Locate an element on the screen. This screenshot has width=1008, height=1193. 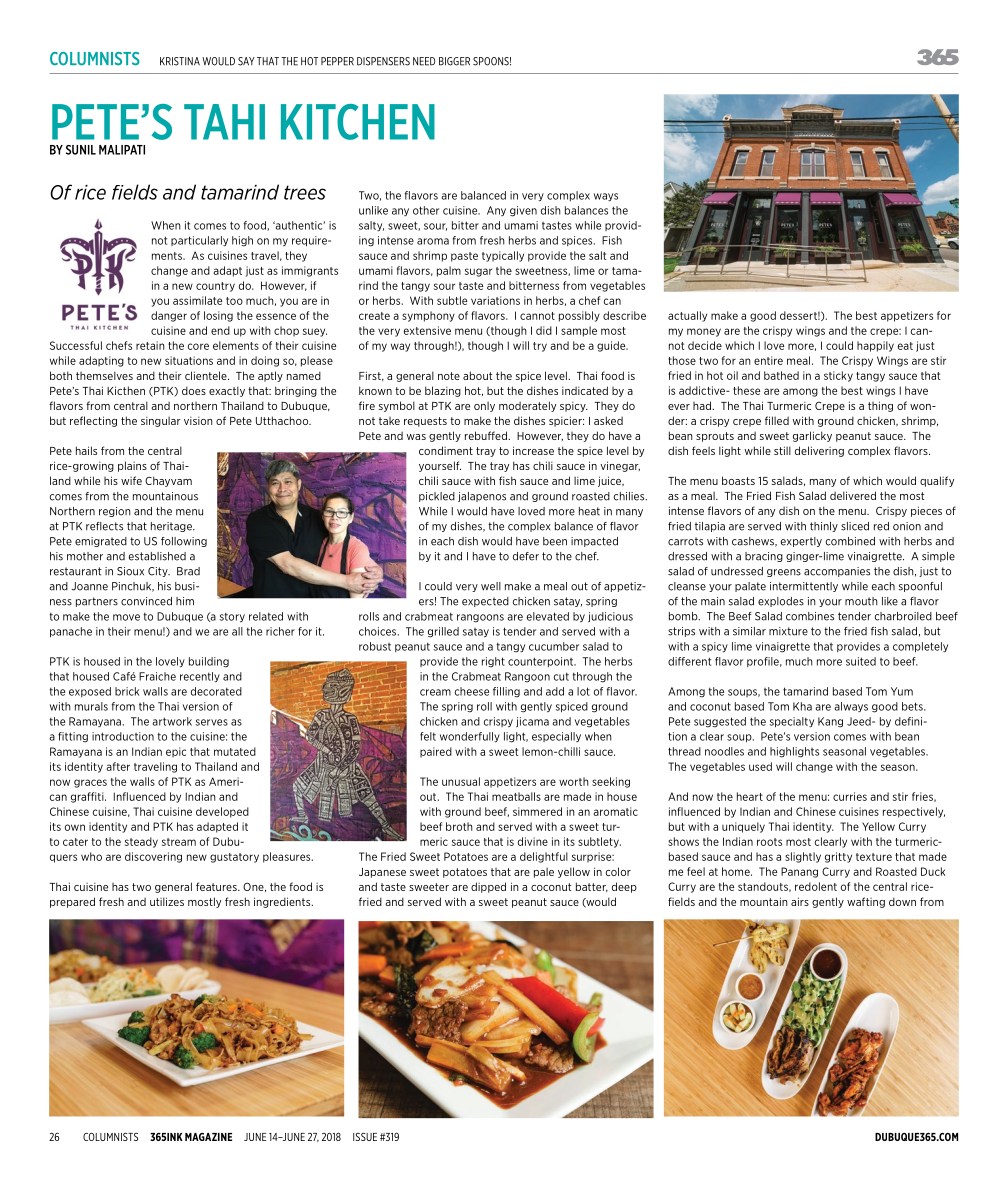
mouth is located at coordinates (861, 601).
